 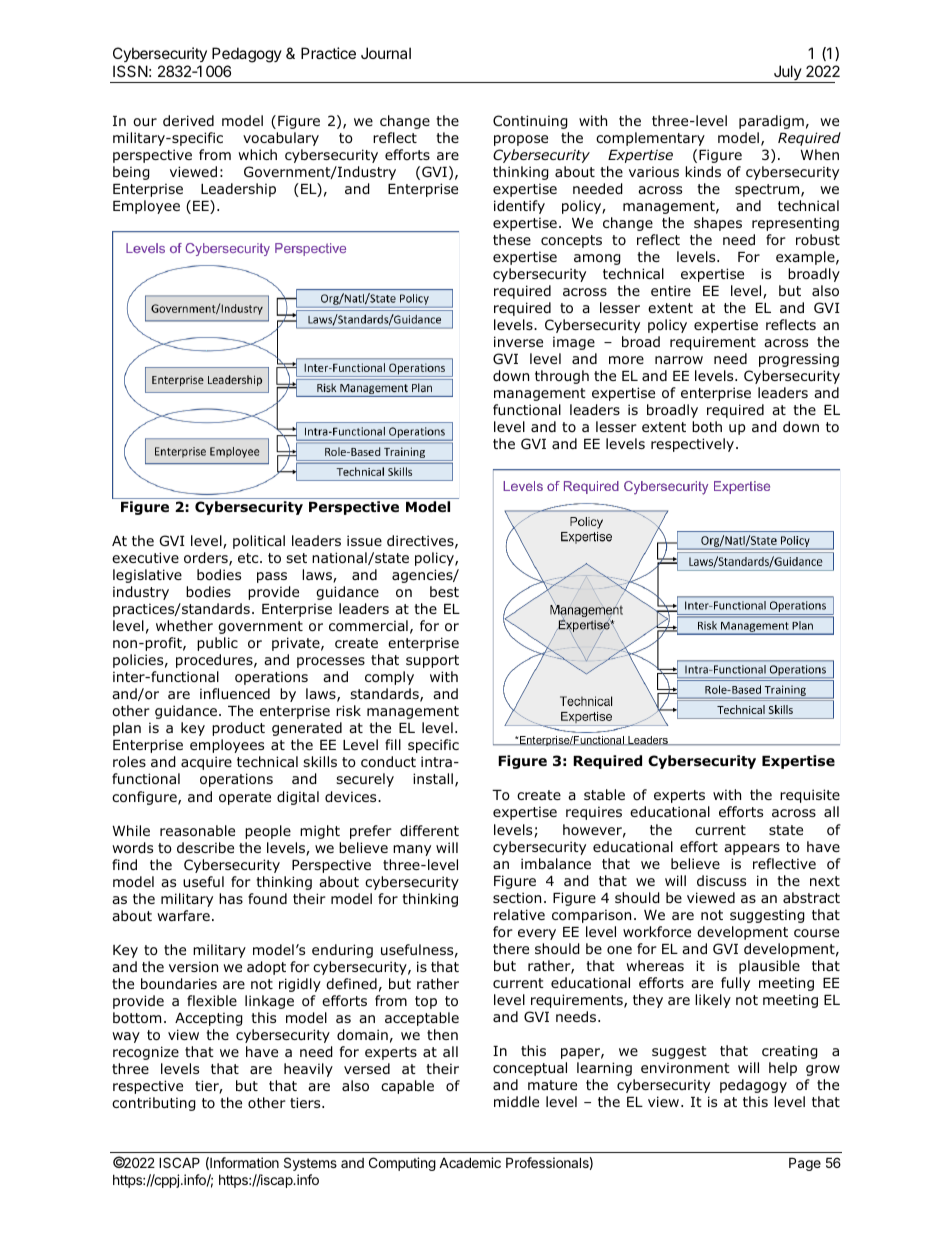 I want to click on derived, so click(x=188, y=120).
